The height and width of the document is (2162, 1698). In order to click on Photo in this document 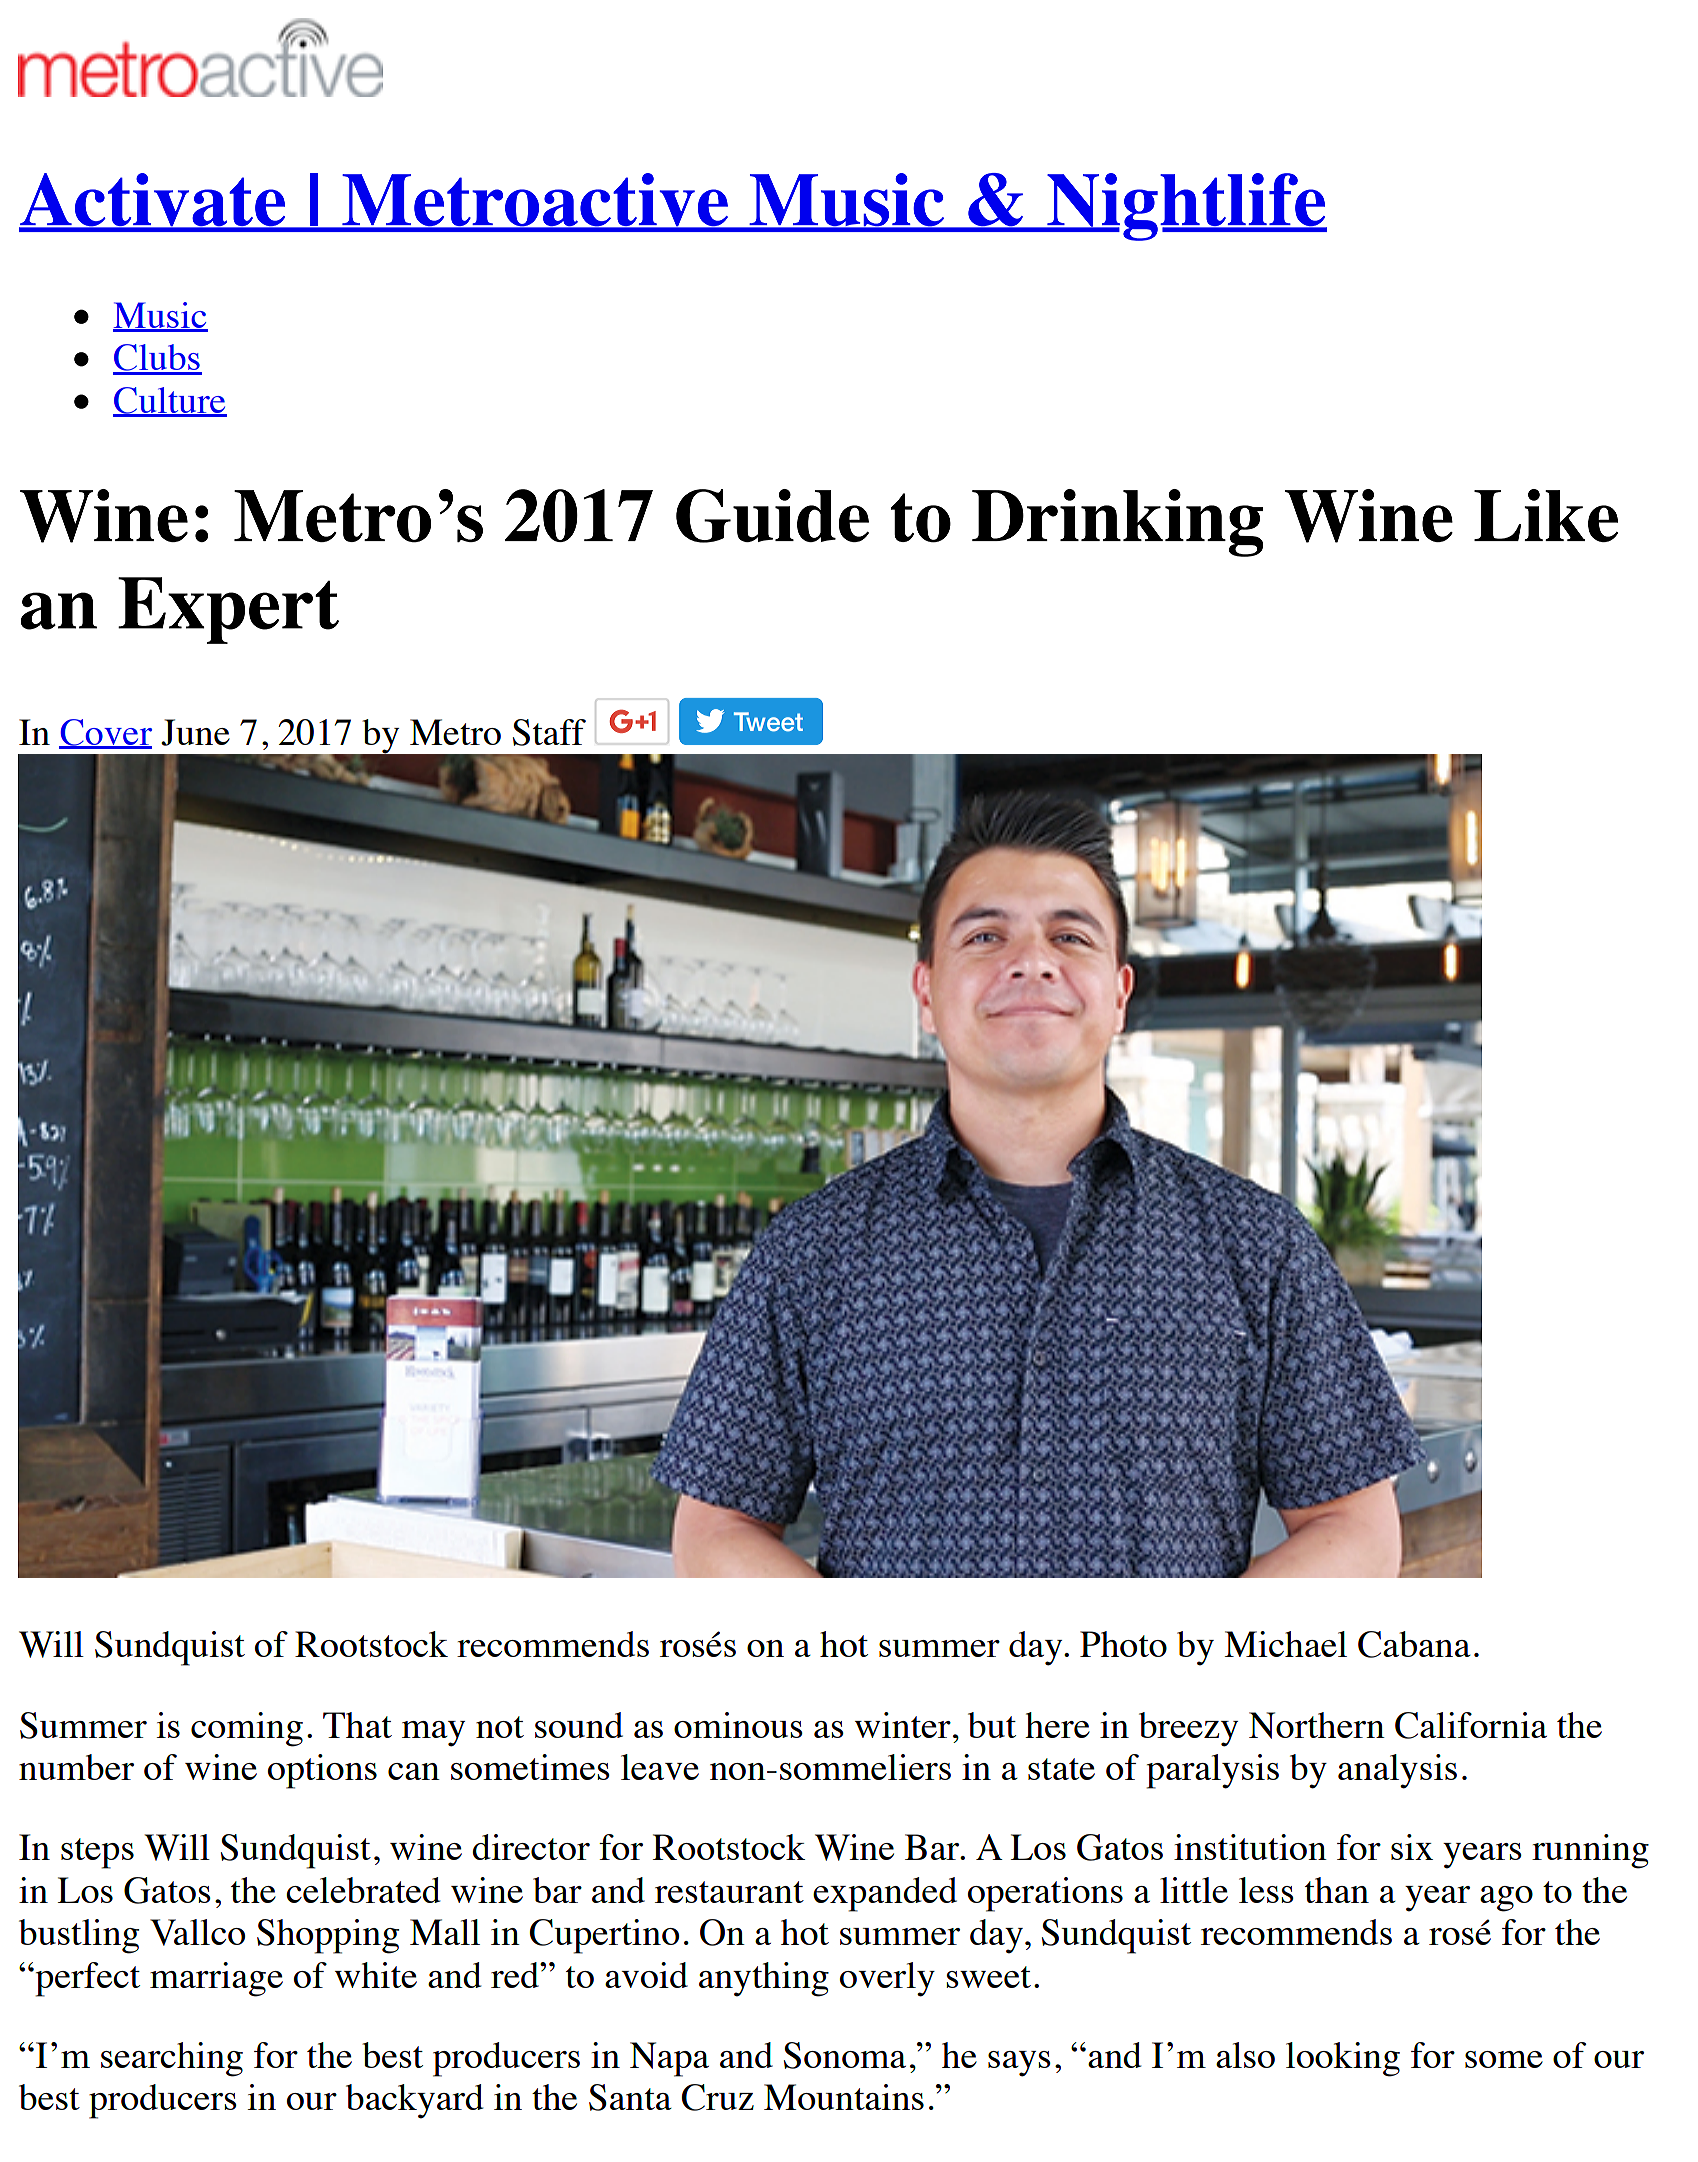, I will do `click(1123, 1644)`.
